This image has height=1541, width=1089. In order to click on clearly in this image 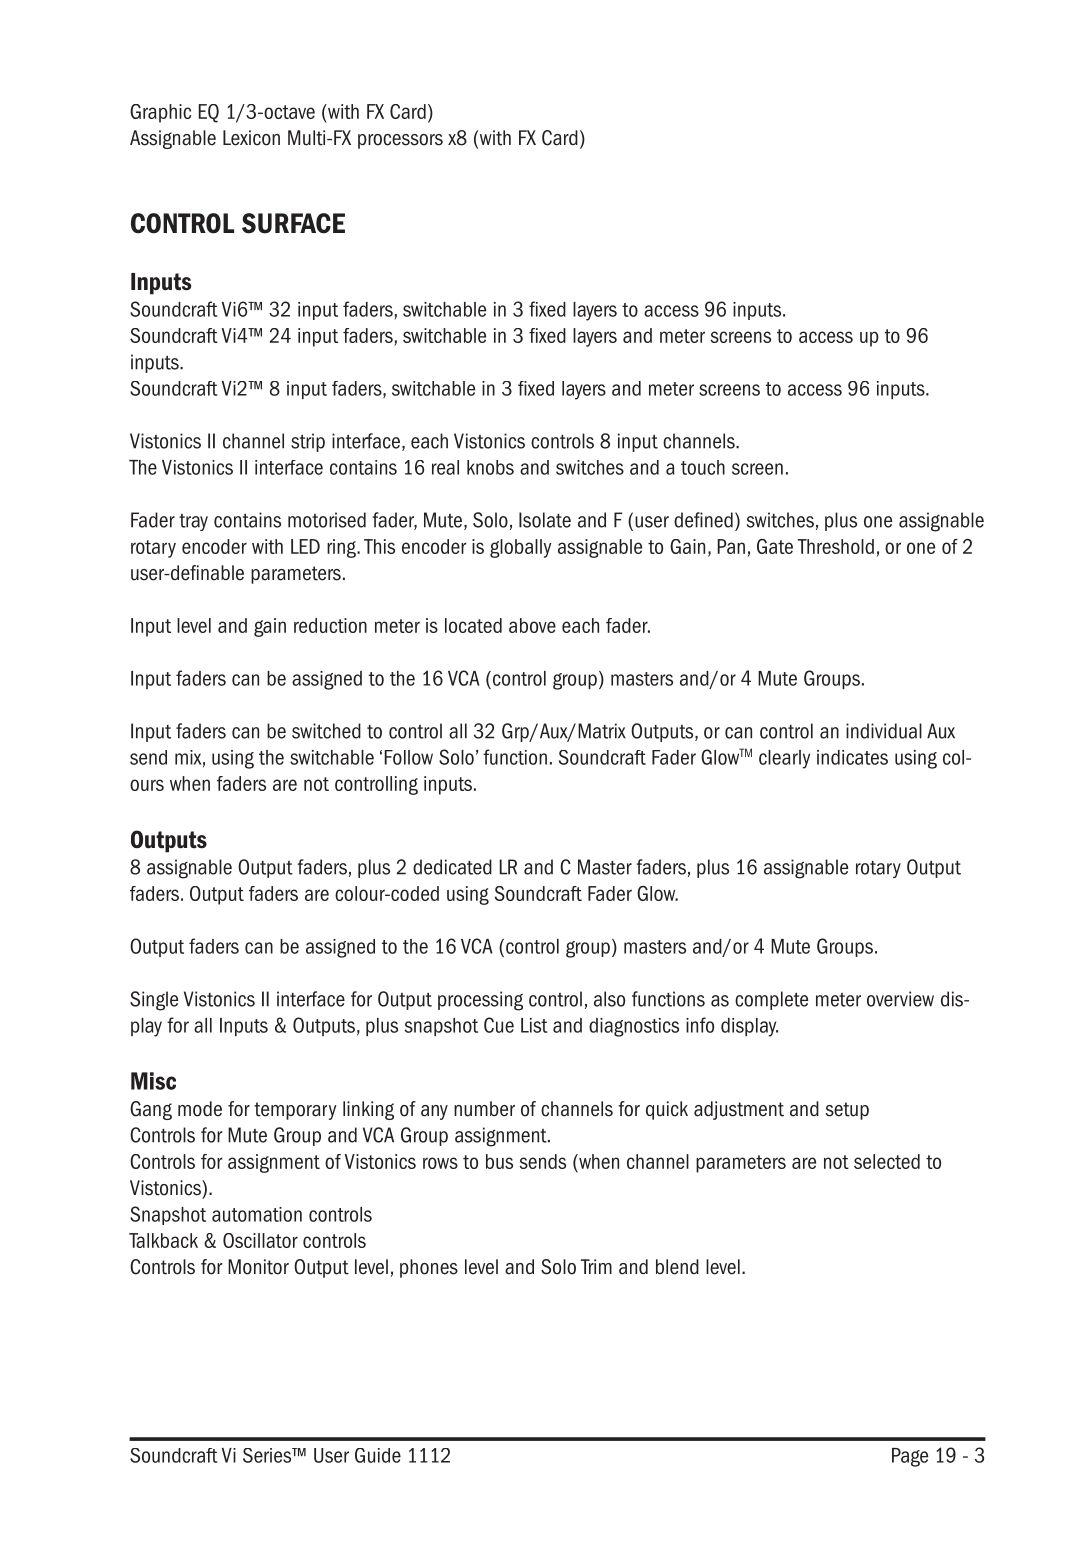, I will do `click(784, 759)`.
